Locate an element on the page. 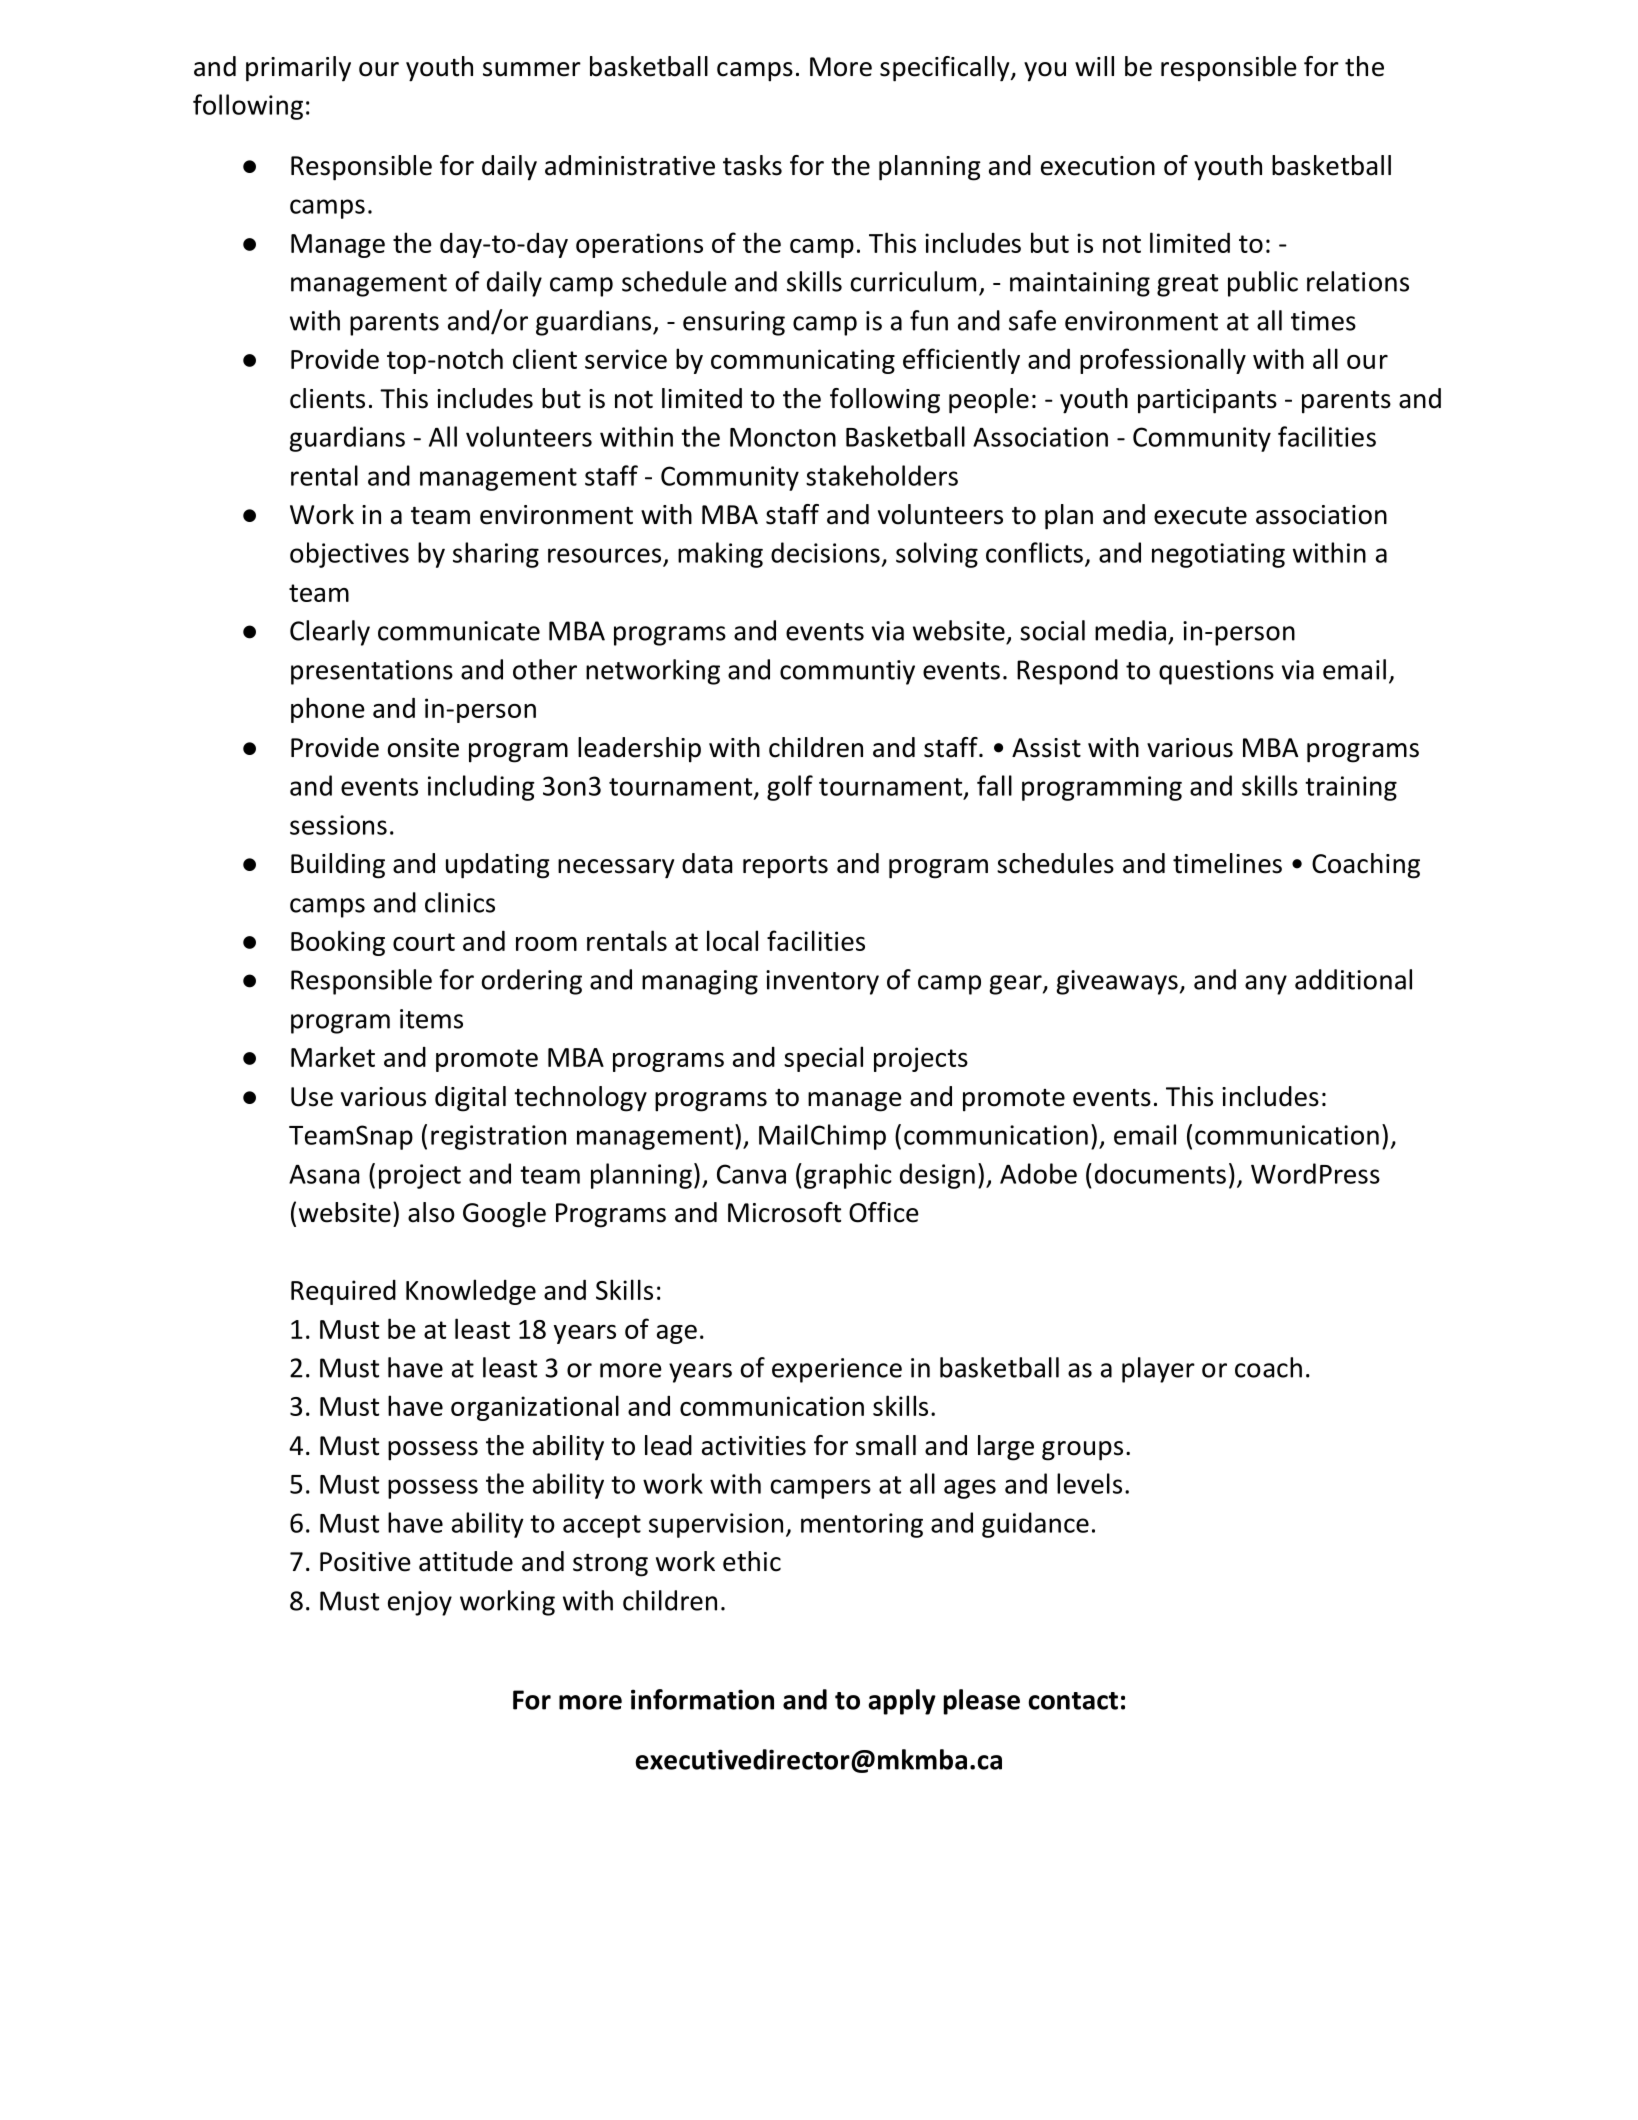  experience is located at coordinates (837, 1370).
